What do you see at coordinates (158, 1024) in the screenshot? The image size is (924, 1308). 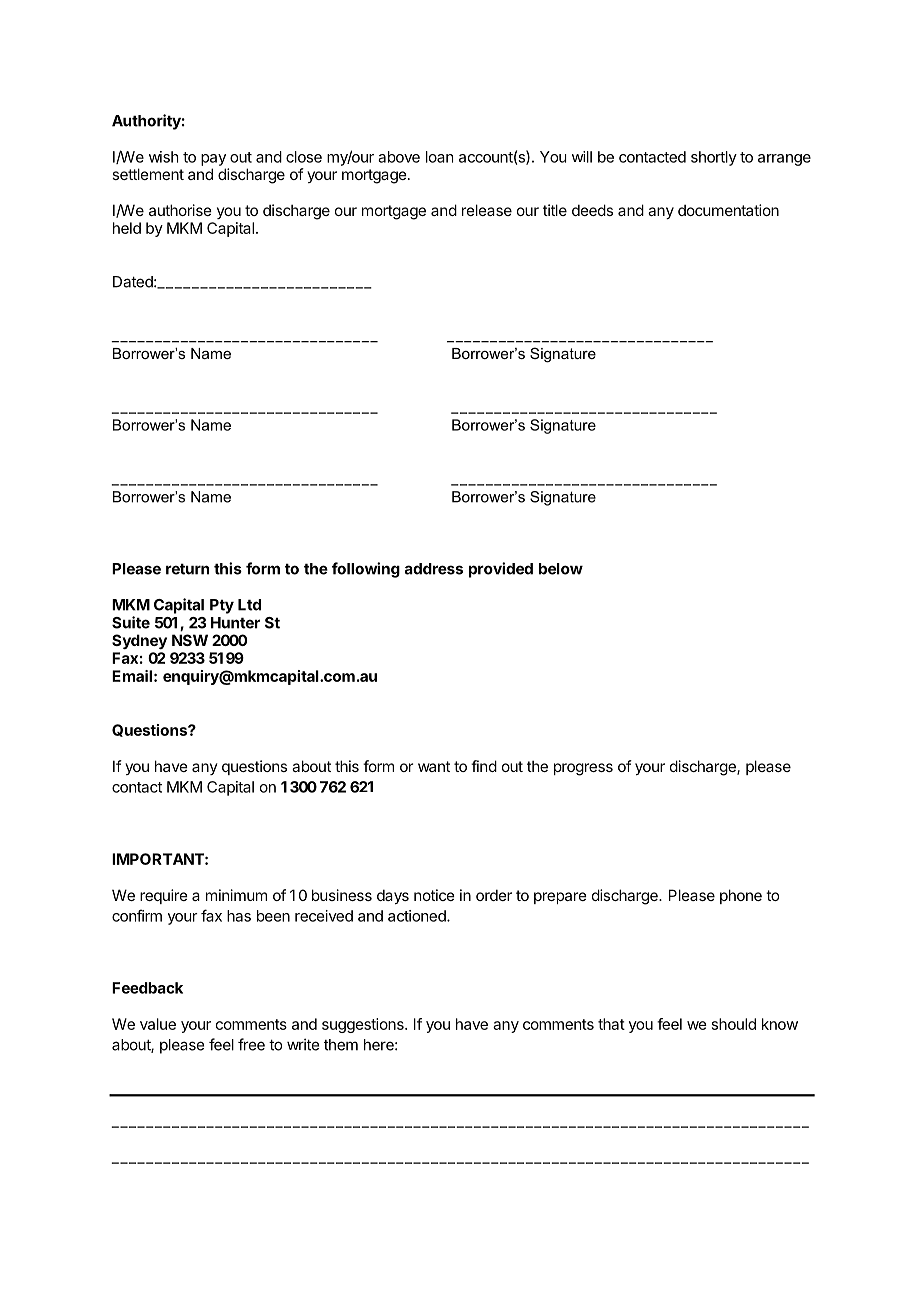 I see `value` at bounding box center [158, 1024].
